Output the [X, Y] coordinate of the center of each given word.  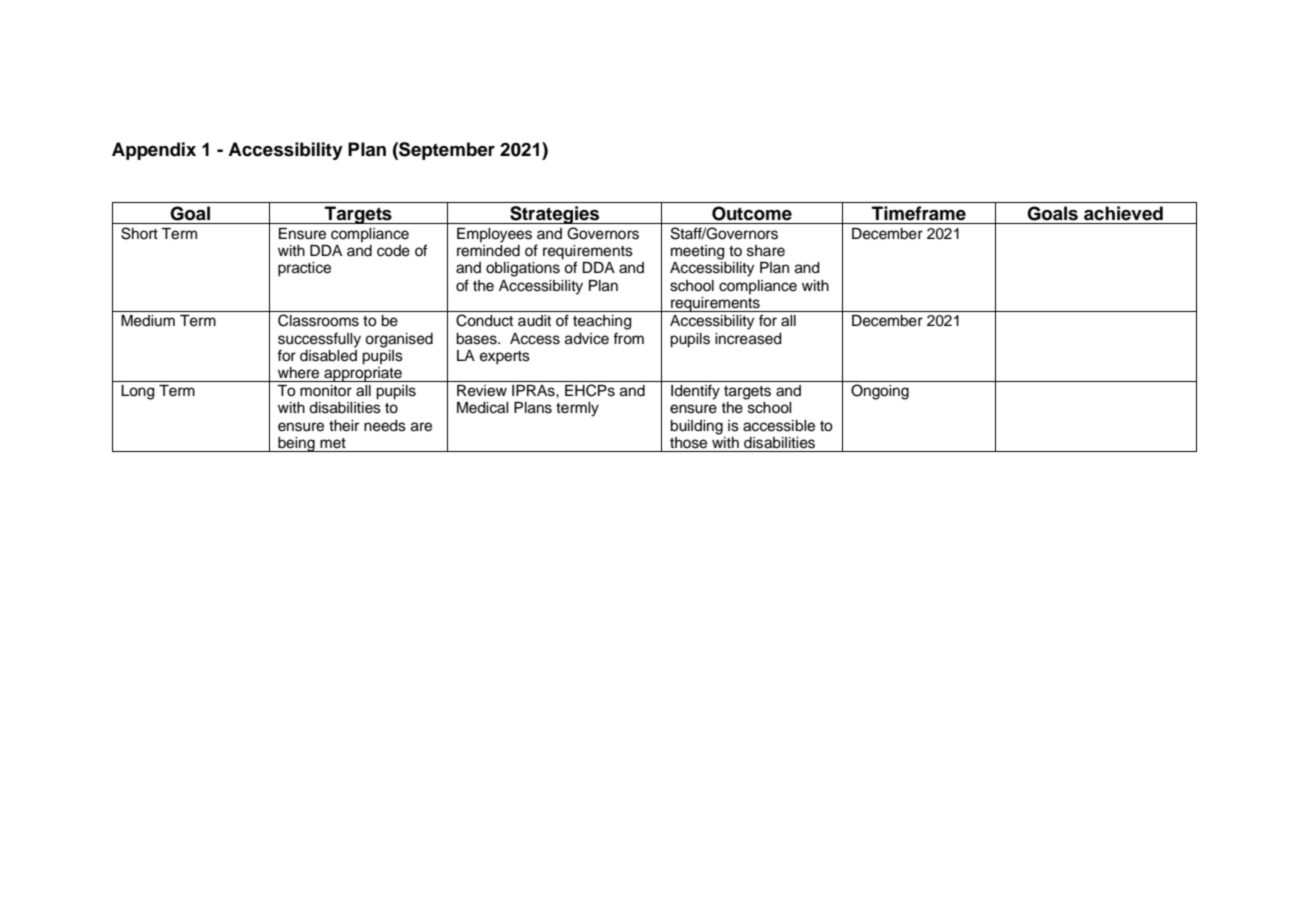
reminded [488, 249]
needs [385, 426]
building [696, 427]
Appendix [154, 151]
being [296, 444]
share [766, 251]
